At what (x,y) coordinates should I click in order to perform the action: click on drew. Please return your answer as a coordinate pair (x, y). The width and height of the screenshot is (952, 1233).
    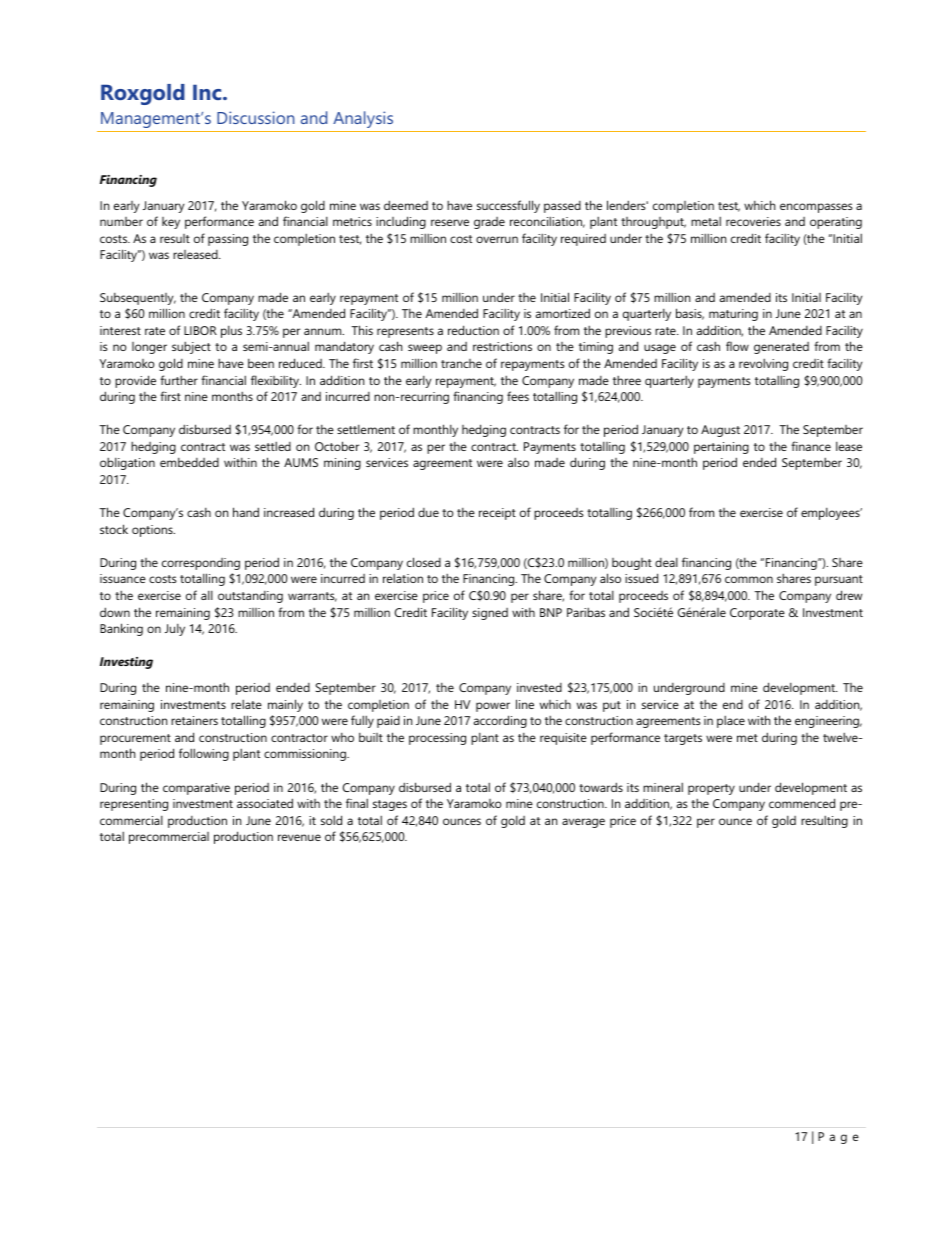
    Looking at the image, I should click on (849, 595).
